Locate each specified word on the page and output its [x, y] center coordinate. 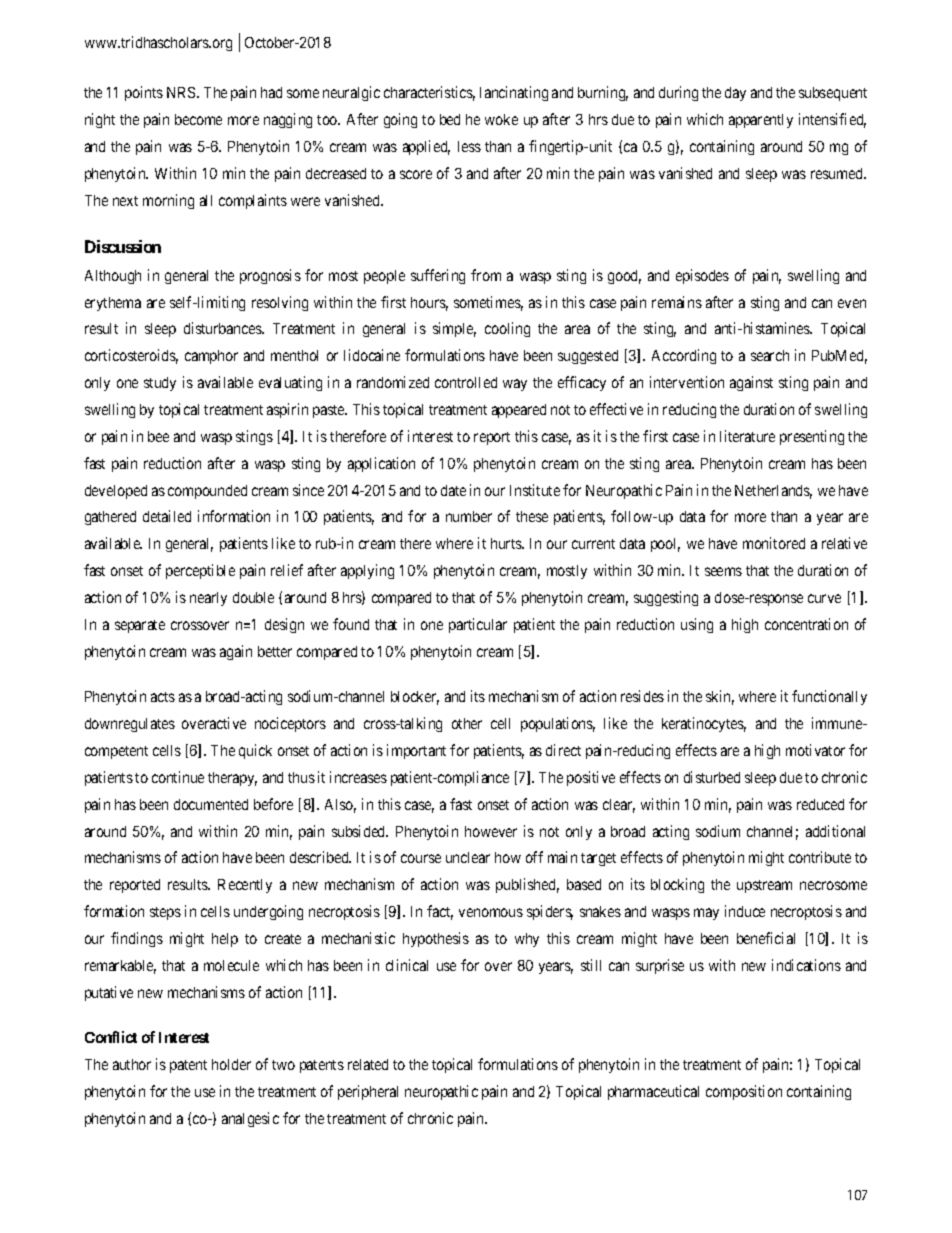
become [198, 119]
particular [478, 625]
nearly [208, 599]
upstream [764, 886]
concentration [806, 624]
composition [744, 1092]
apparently [761, 121]
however [491, 831]
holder [231, 1064]
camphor [211, 357]
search [770, 355]
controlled [466, 382]
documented [211, 804]
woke [501, 119]
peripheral [368, 1092]
